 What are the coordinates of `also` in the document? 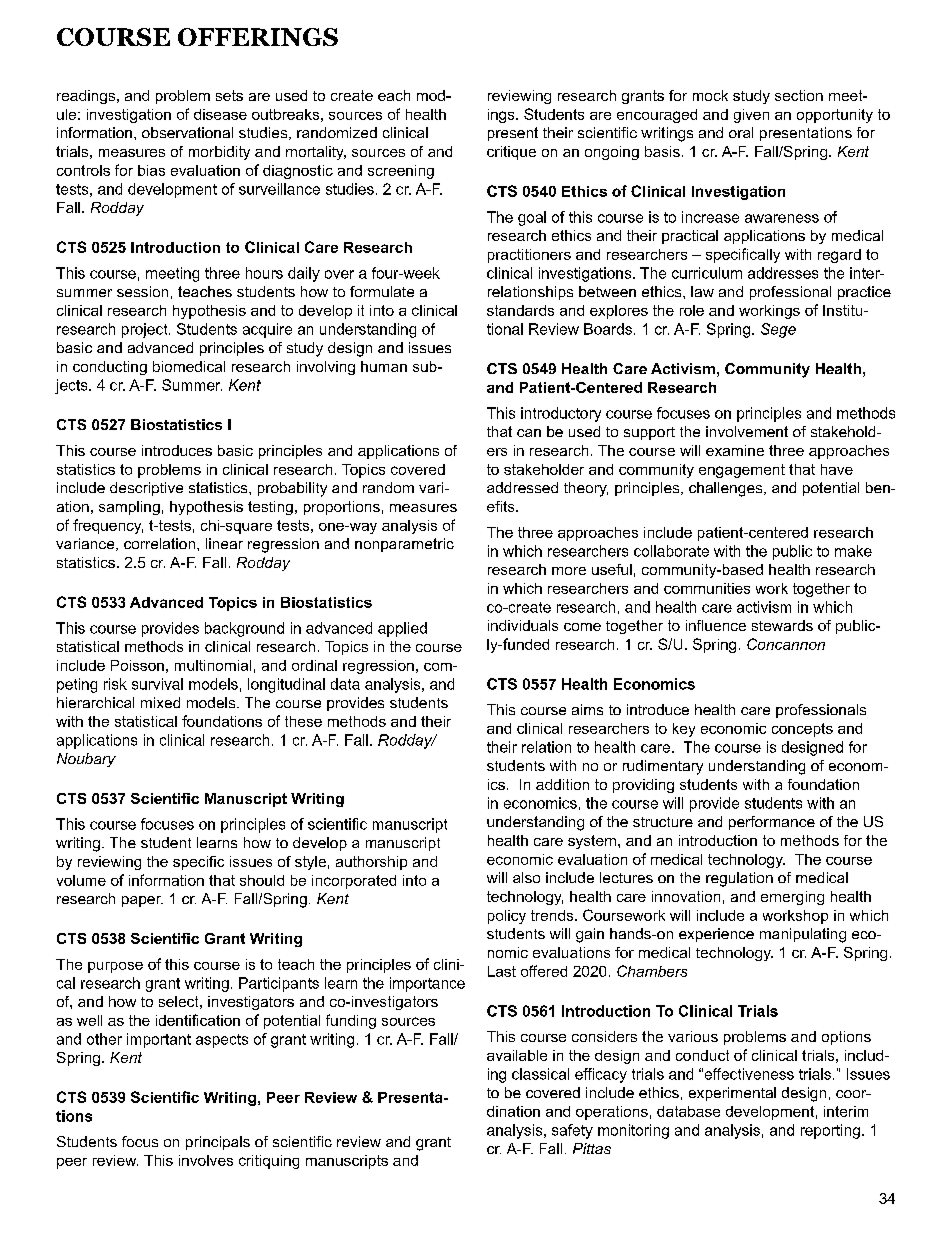 It's located at (526, 877).
